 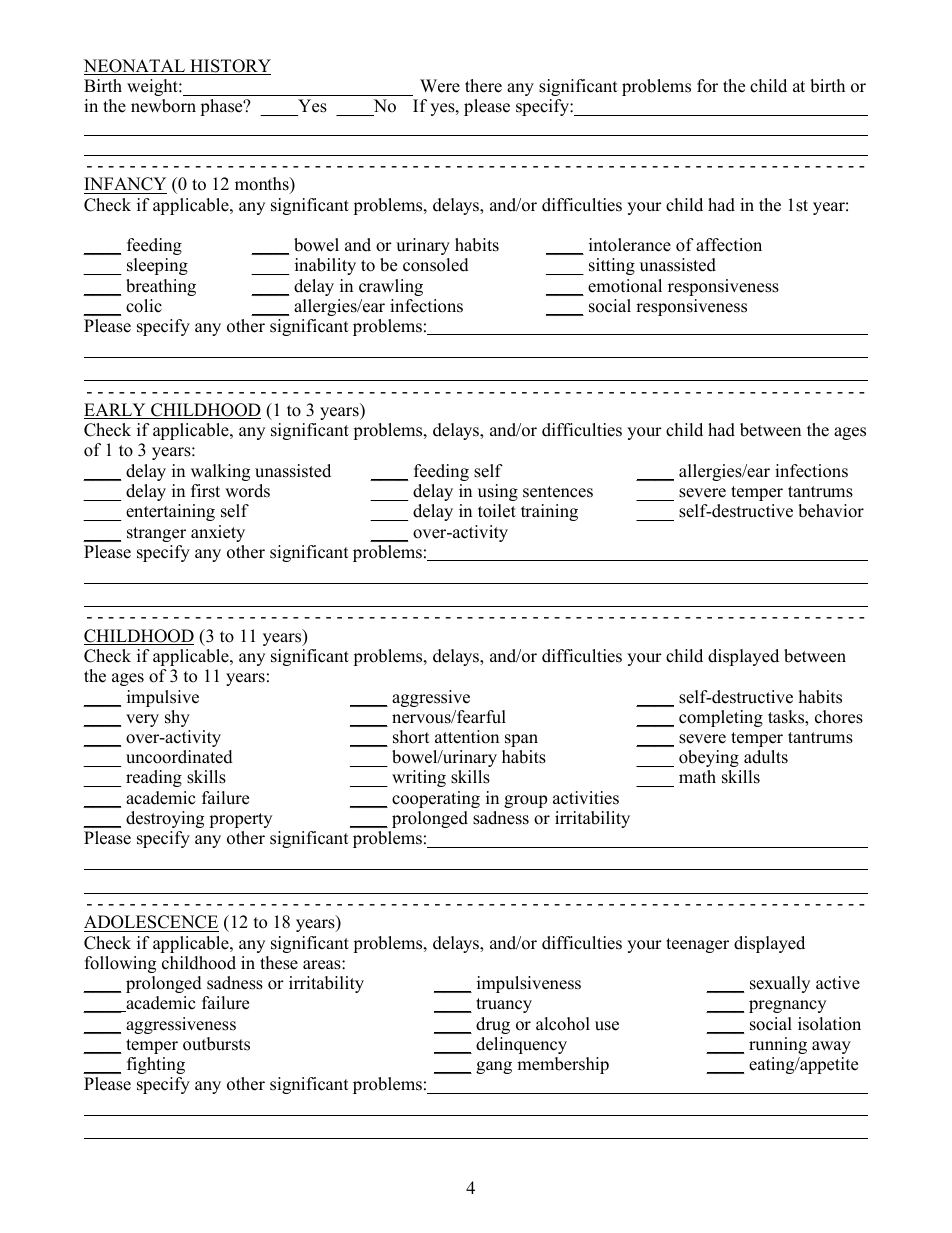 I want to click on behavior, so click(x=831, y=511).
